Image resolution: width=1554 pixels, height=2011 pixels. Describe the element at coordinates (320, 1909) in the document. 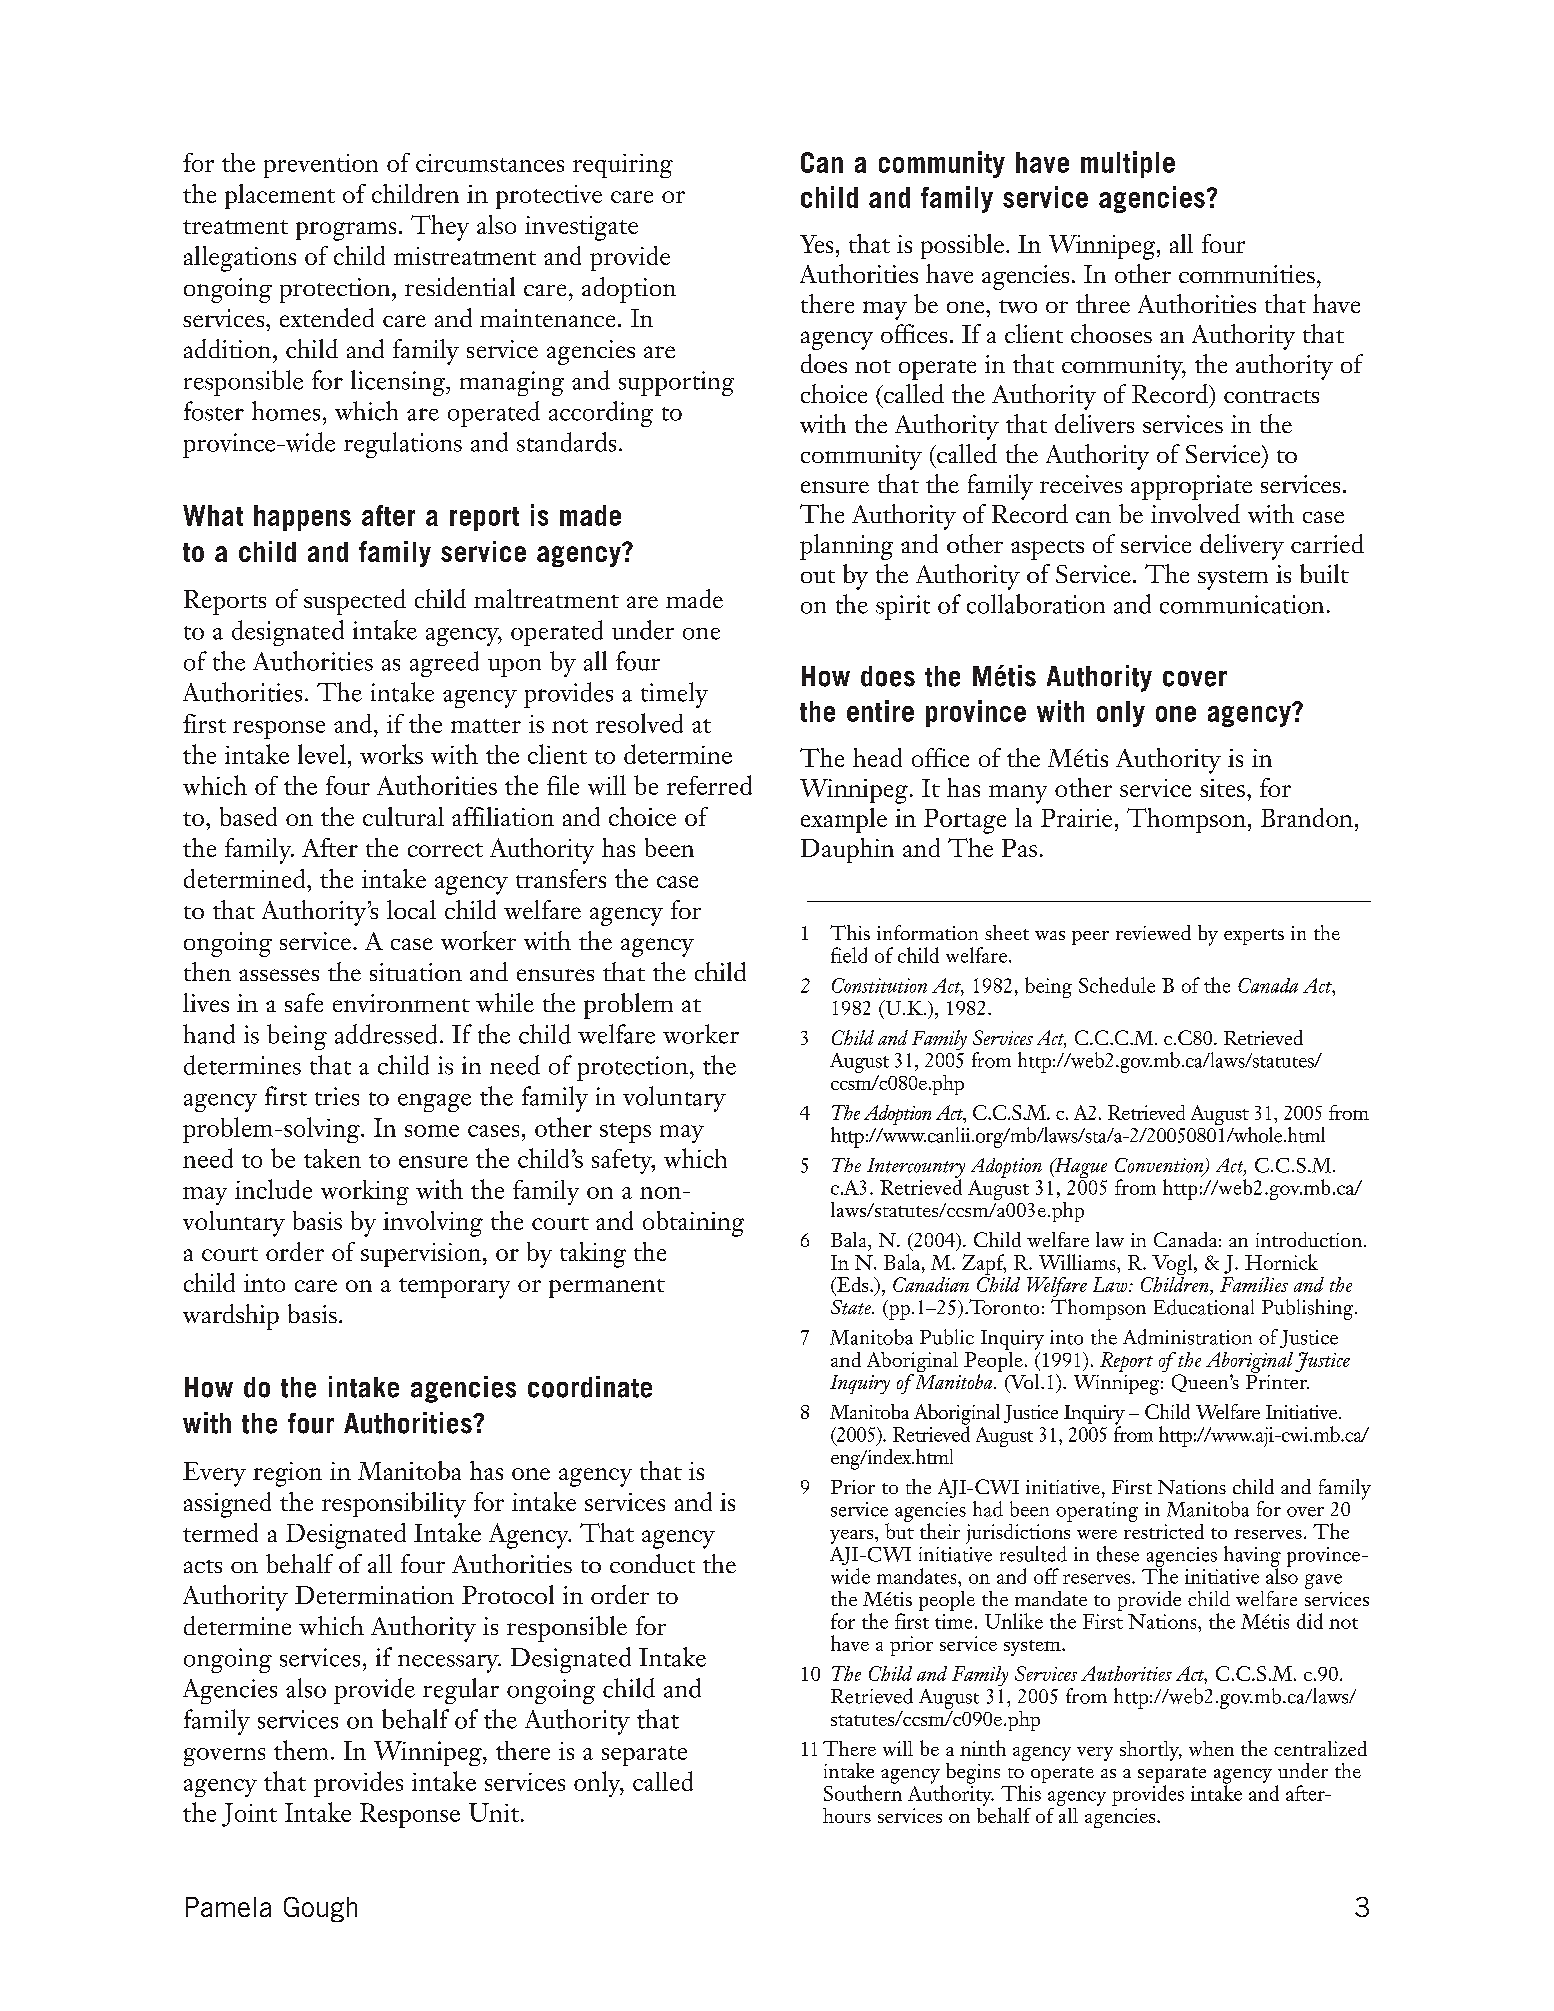

I see `Gough` at that location.
